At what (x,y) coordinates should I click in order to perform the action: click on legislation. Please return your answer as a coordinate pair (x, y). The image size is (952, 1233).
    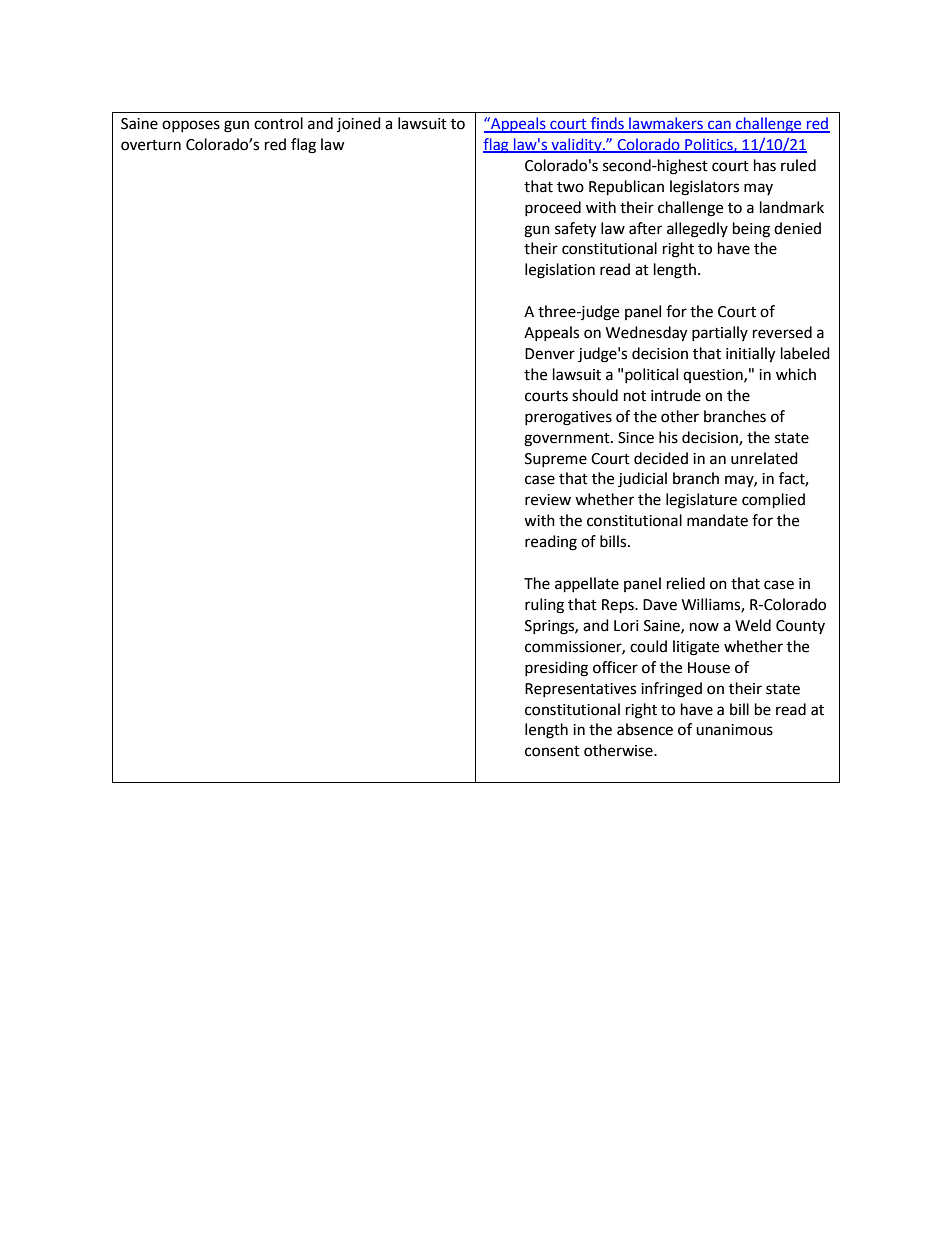
    Looking at the image, I should click on (560, 271).
